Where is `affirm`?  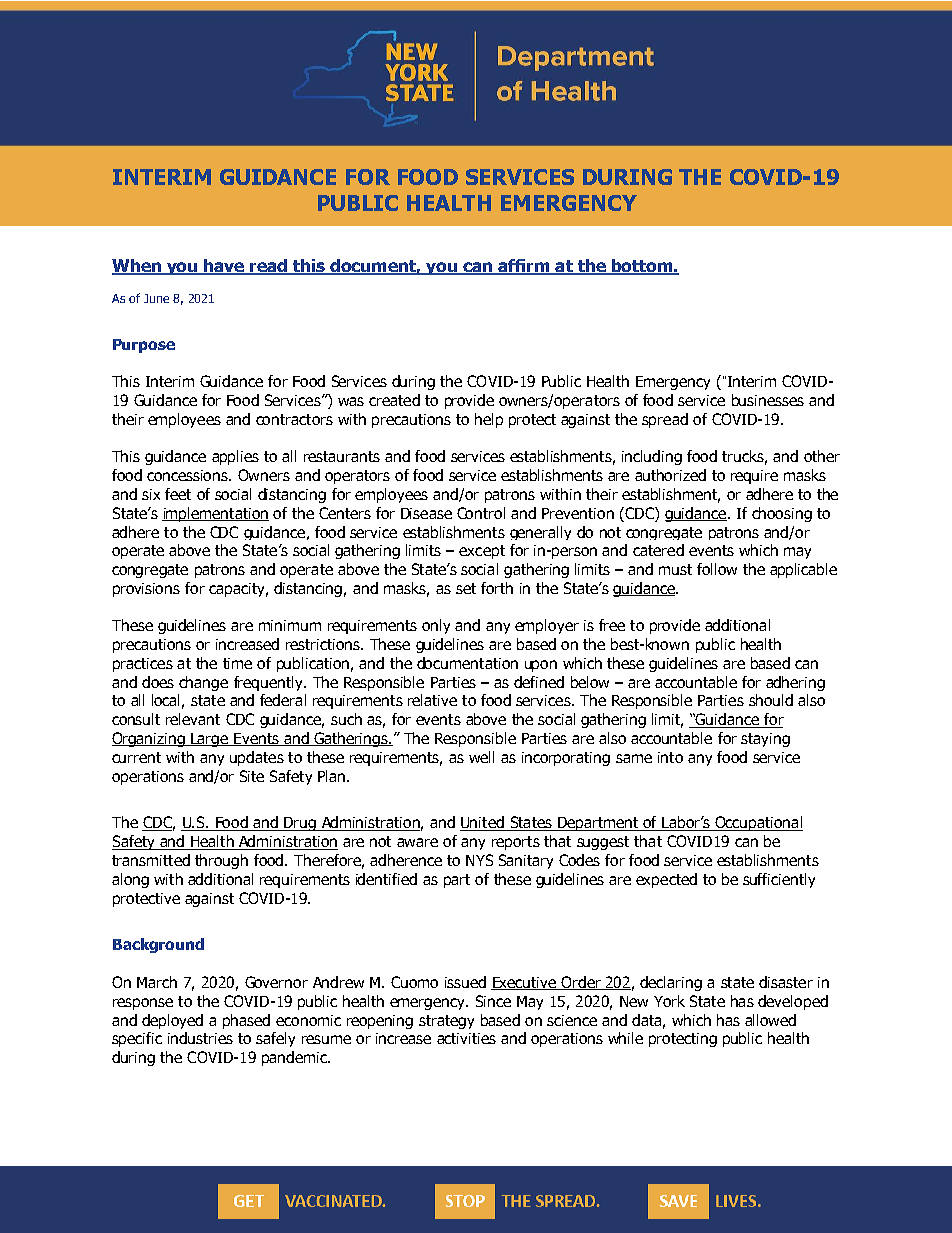 affirm is located at coordinates (524, 267).
